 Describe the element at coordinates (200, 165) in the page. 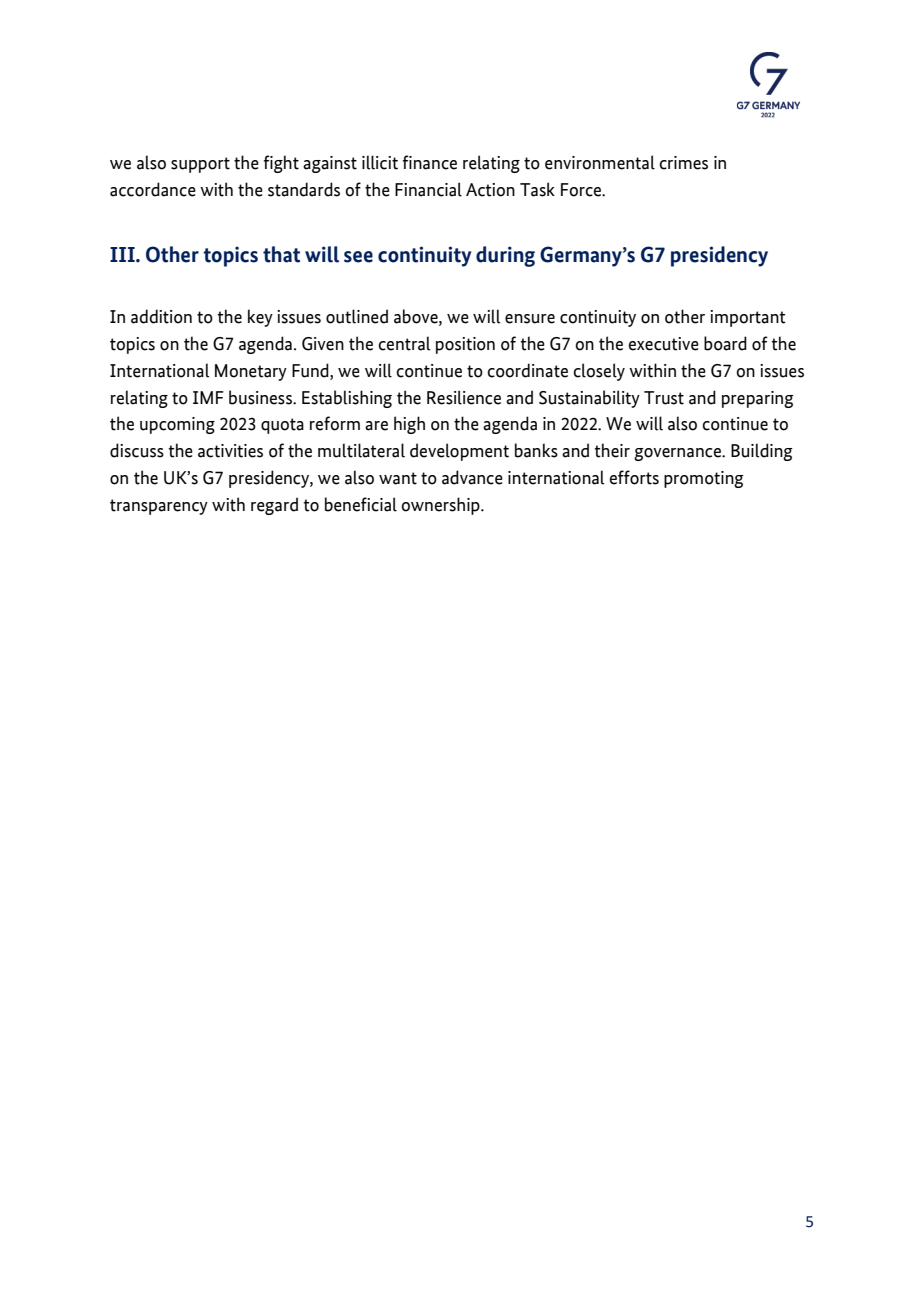

I see `support` at that location.
